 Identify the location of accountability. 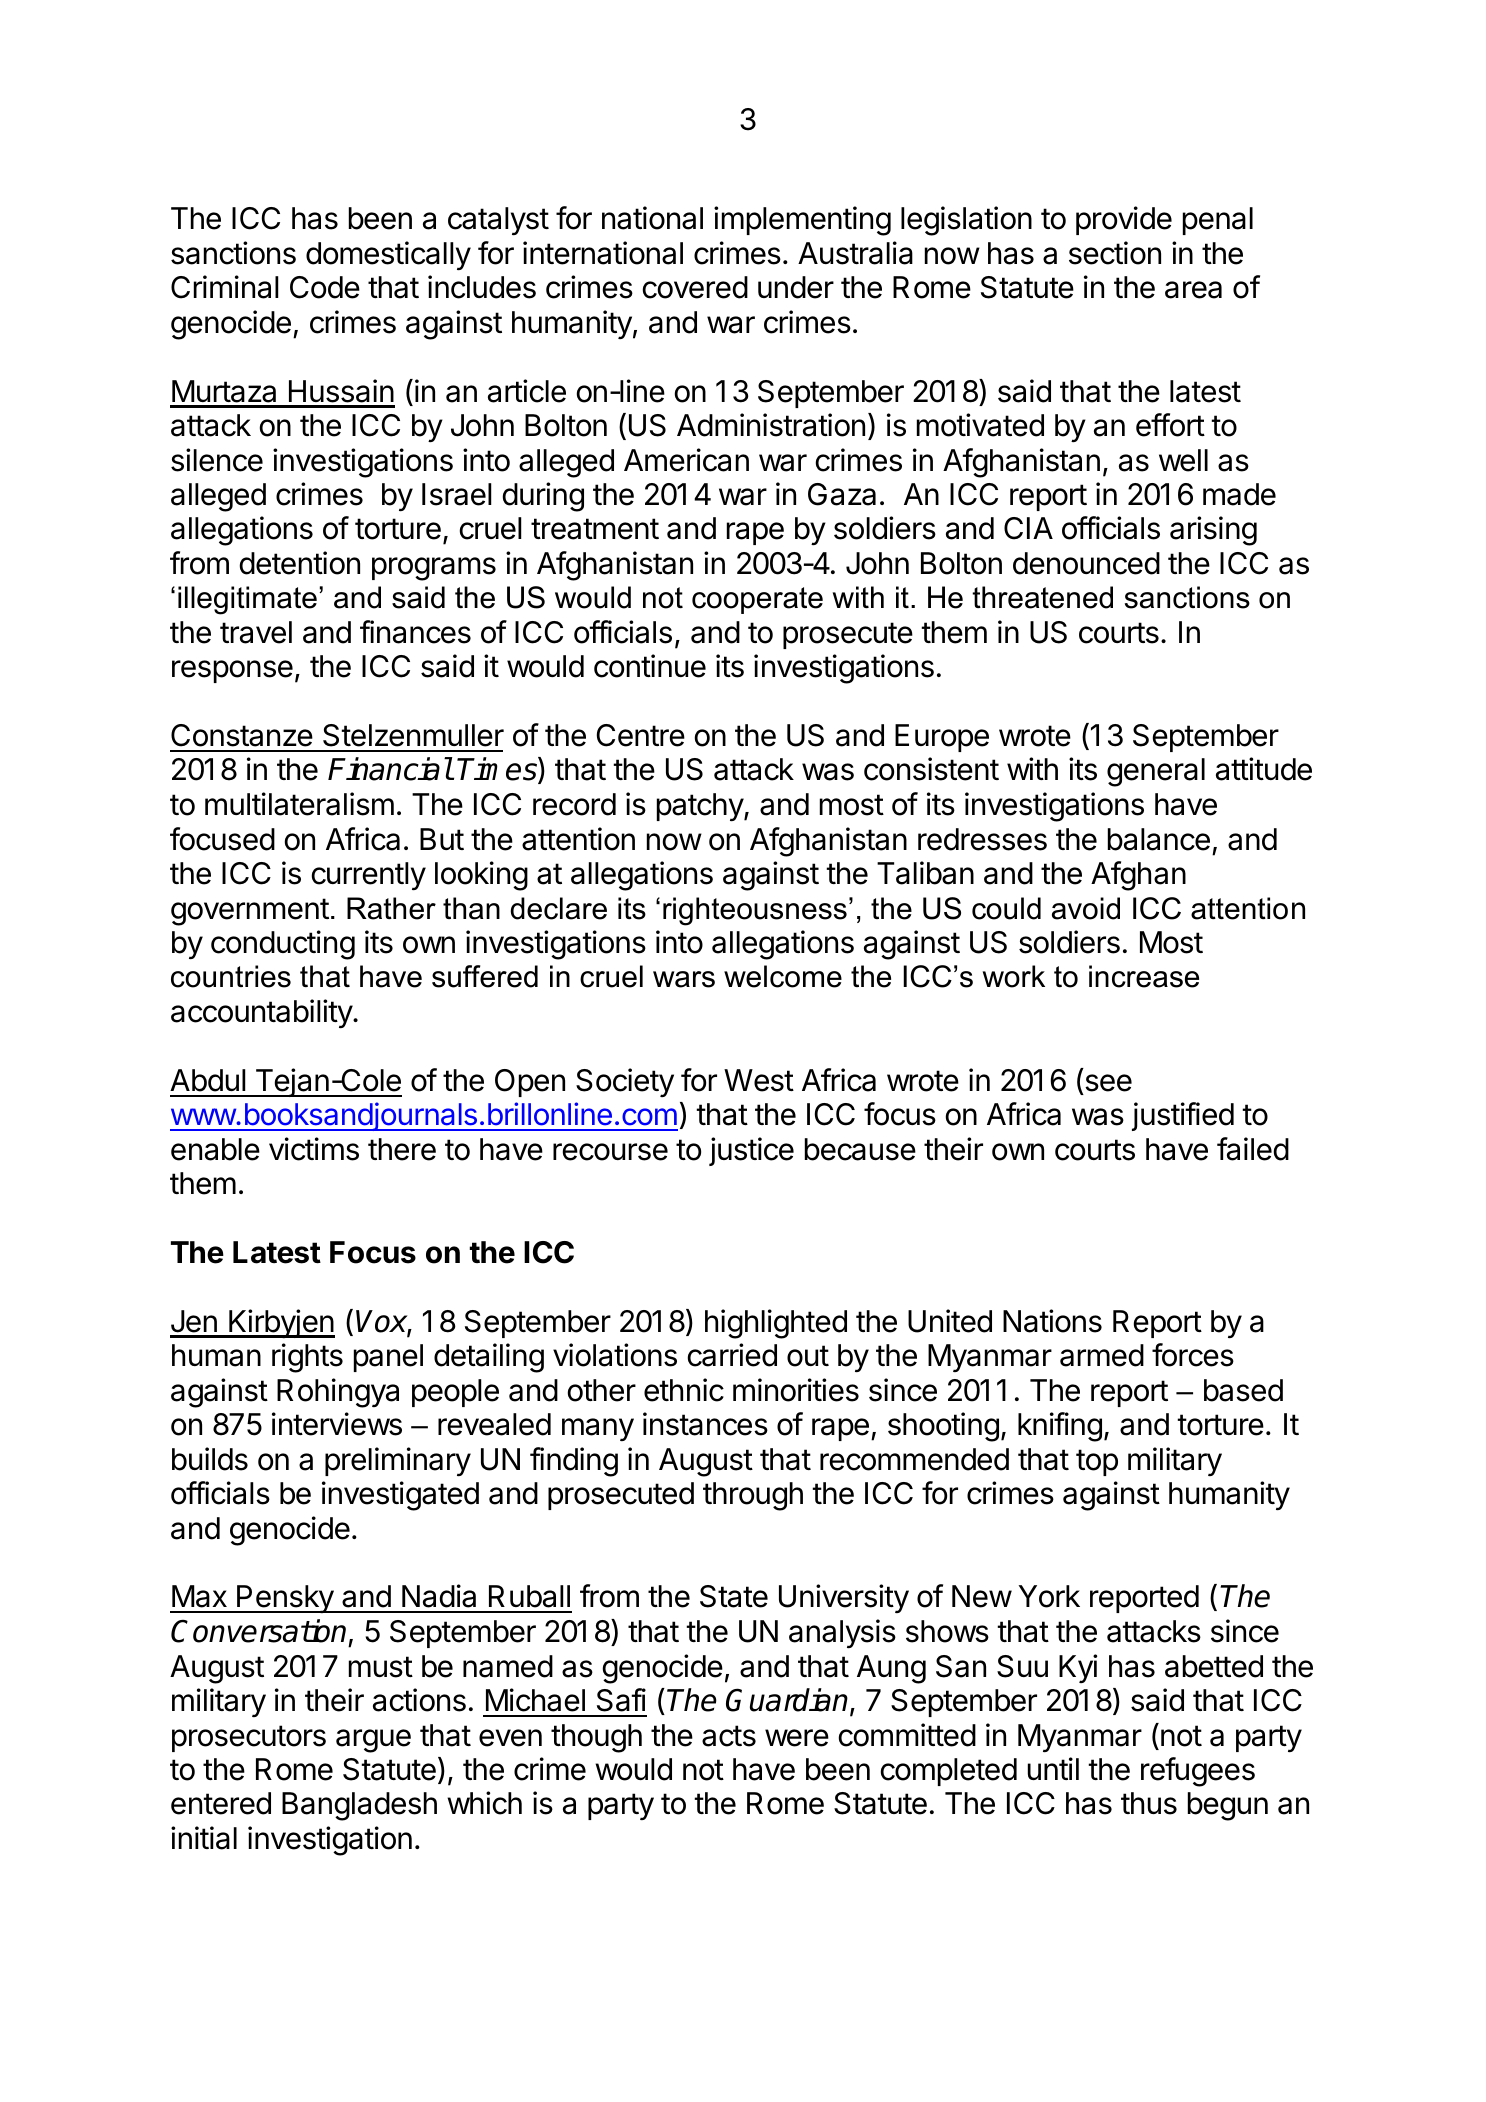
(262, 1014).
